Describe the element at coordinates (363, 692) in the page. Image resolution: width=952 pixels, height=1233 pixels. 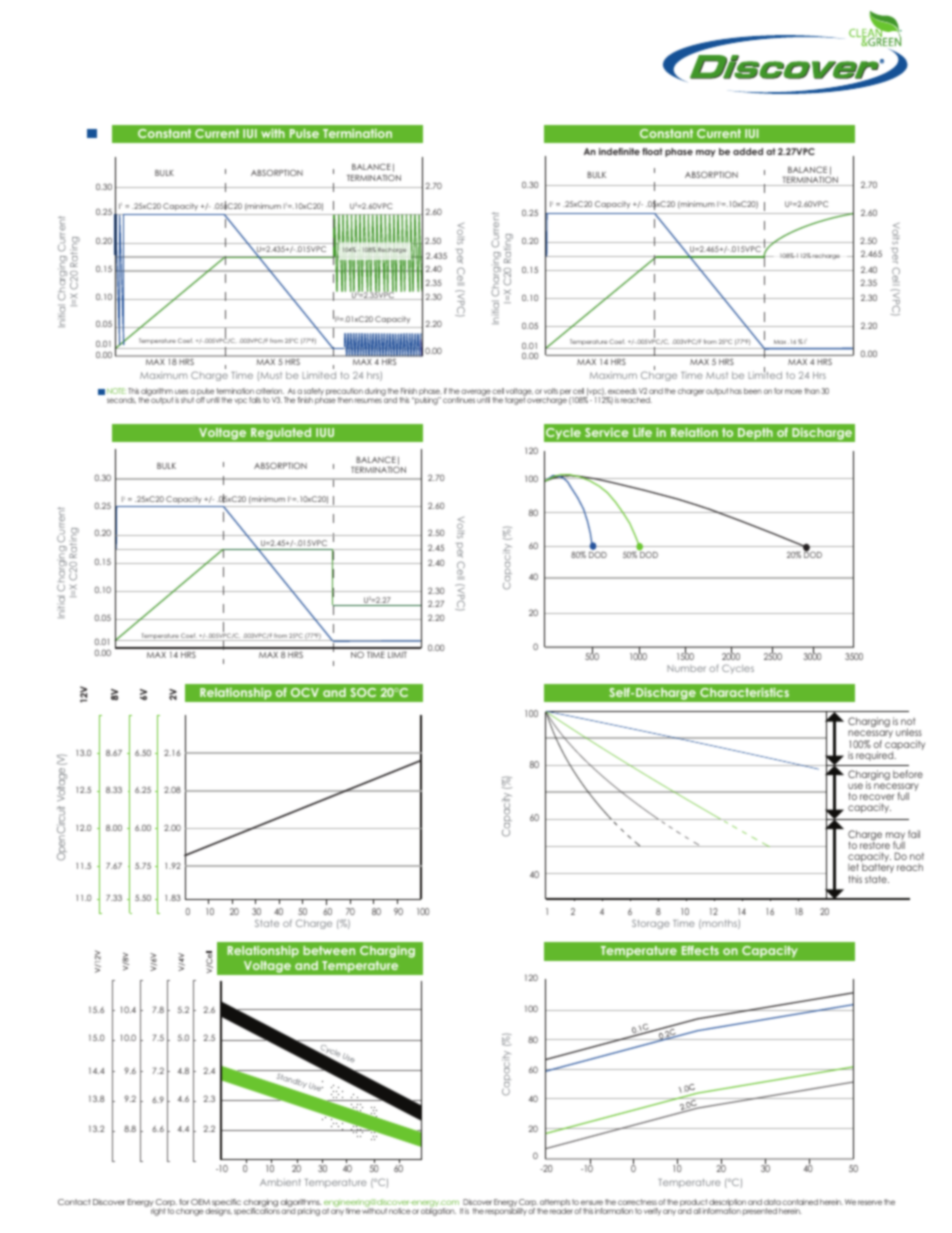
I see `SOC` at that location.
